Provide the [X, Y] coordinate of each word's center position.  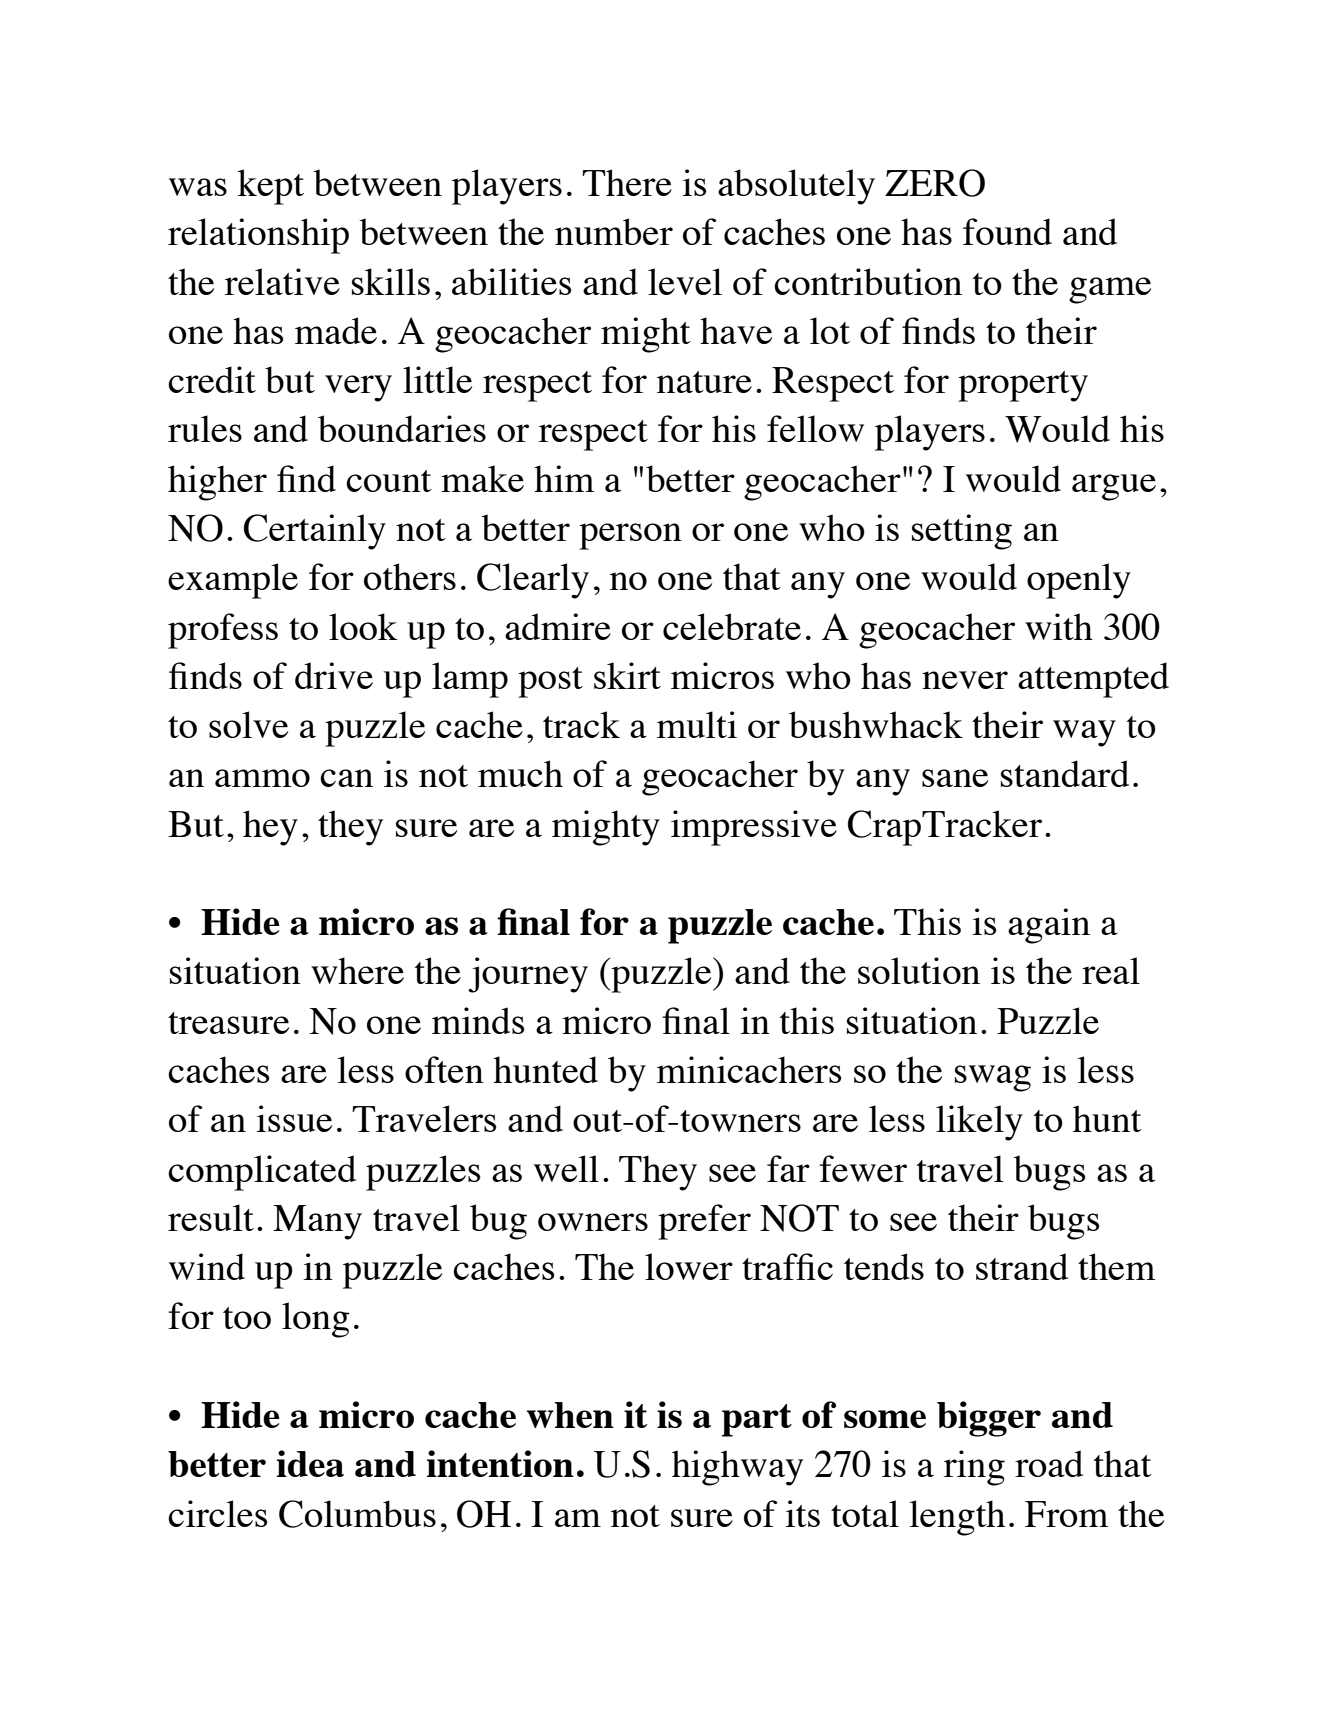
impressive [754, 828]
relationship [258, 236]
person [630, 536]
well [566, 1168]
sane [955, 778]
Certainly [315, 532]
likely [979, 1123]
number [614, 231]
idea [310, 1463]
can [346, 778]
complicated [262, 1173]
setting [962, 532]
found [1007, 231]
